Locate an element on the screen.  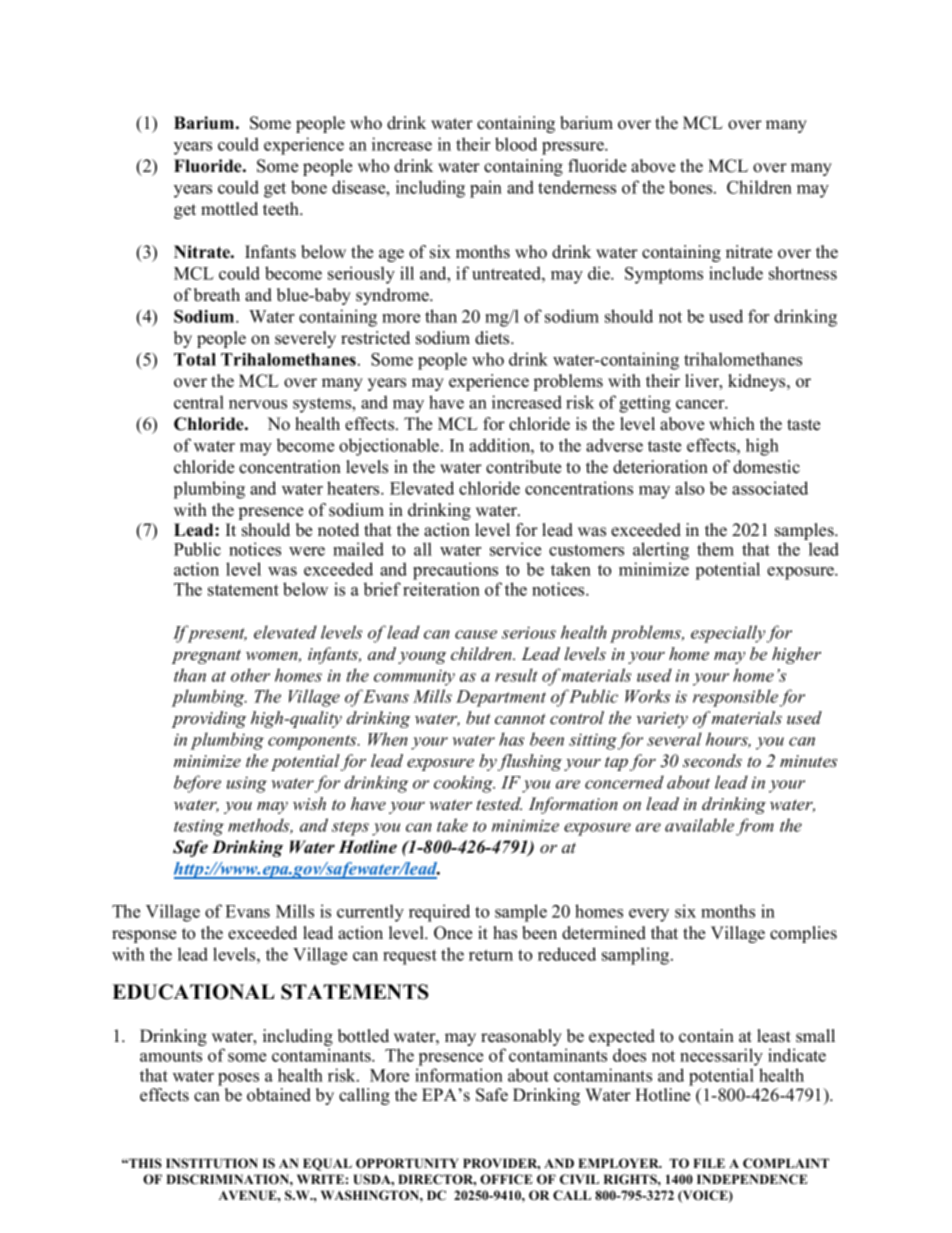
include is located at coordinates (736, 273).
